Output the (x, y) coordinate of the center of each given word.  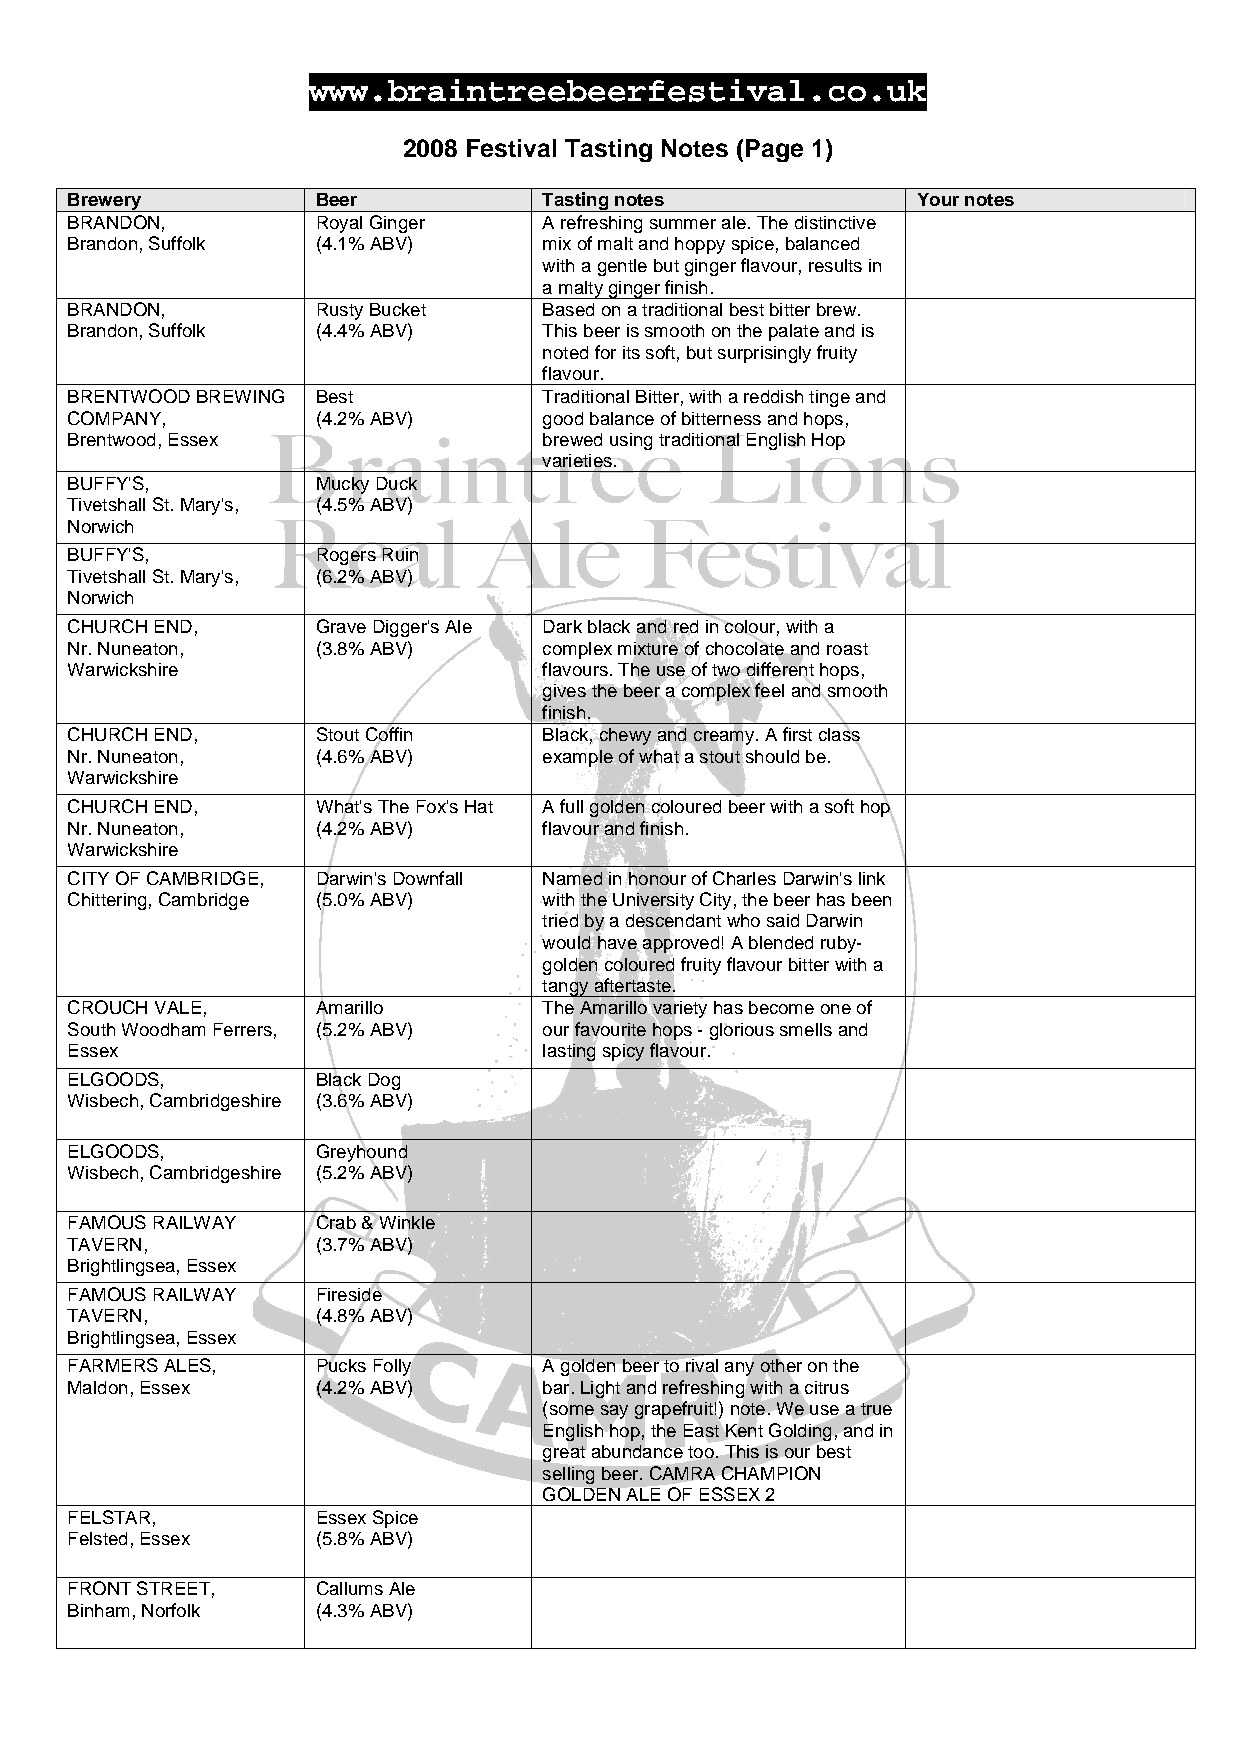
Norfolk (171, 1610)
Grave (341, 626)
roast (847, 649)
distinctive (835, 222)
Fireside (351, 1293)
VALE (178, 1007)
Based (568, 309)
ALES (187, 1365)
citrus (827, 1387)
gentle (622, 267)
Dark (563, 626)
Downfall (428, 878)
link (872, 878)
